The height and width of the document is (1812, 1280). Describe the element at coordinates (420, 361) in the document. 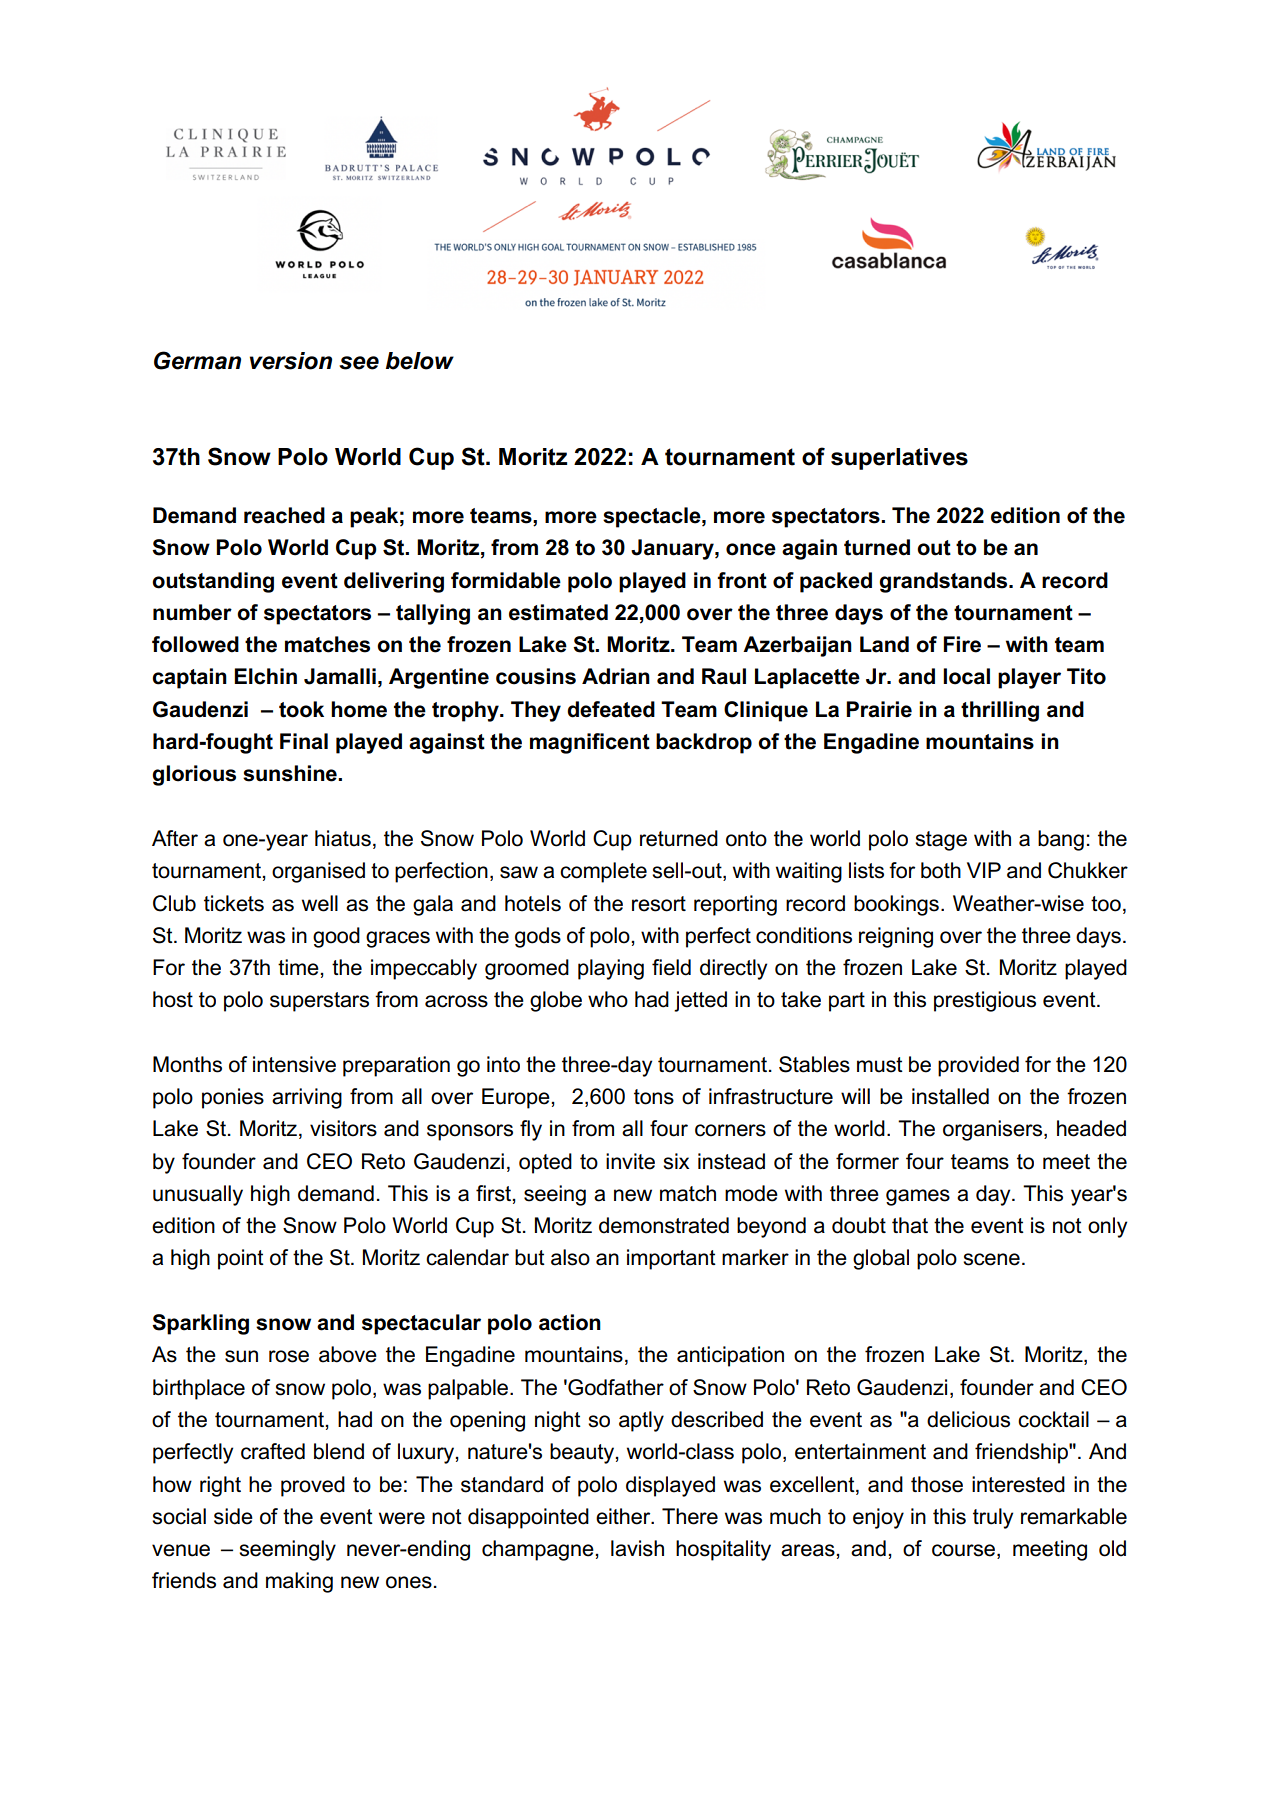

I see `below` at that location.
